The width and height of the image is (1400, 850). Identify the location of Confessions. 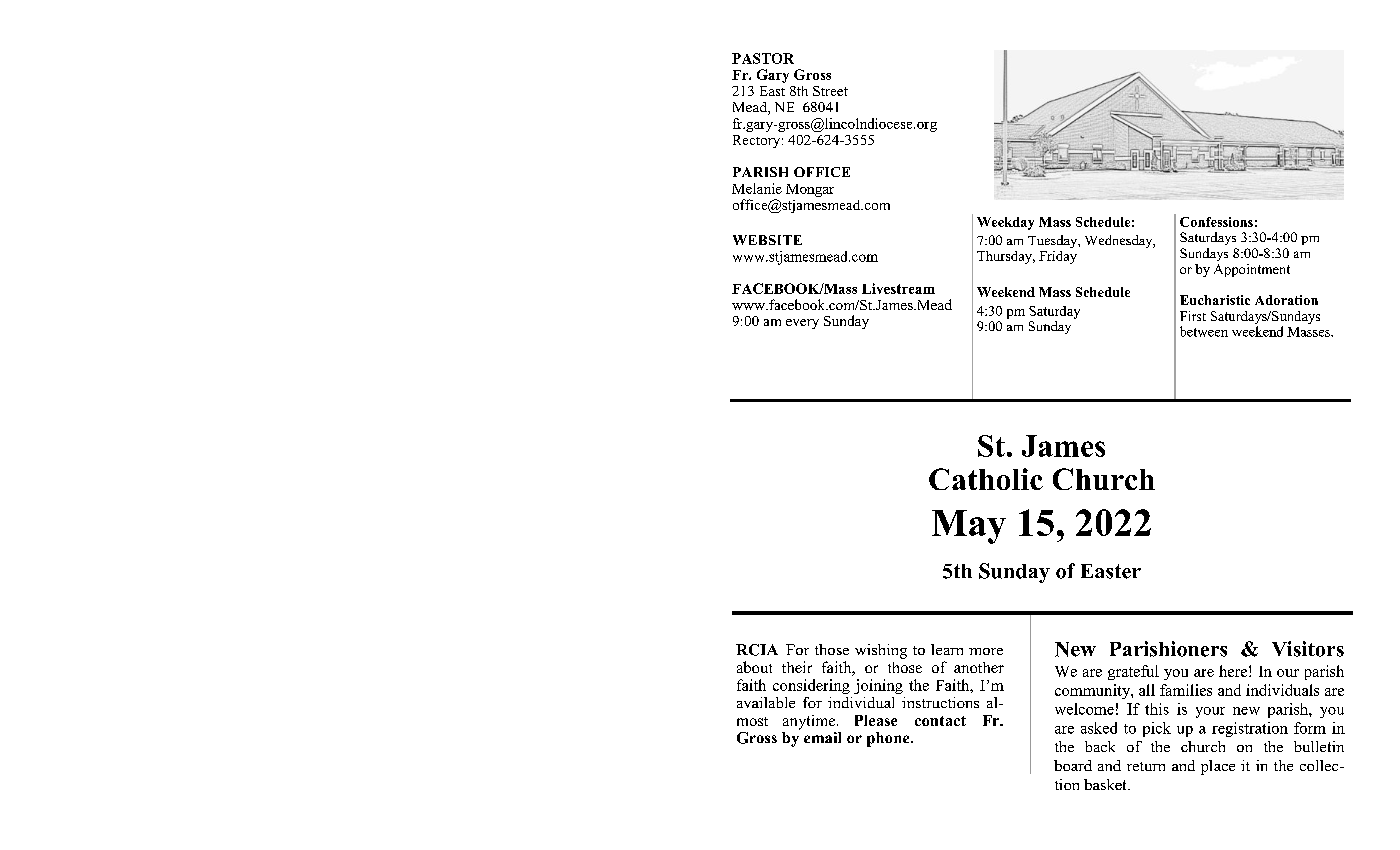
(1216, 222).
